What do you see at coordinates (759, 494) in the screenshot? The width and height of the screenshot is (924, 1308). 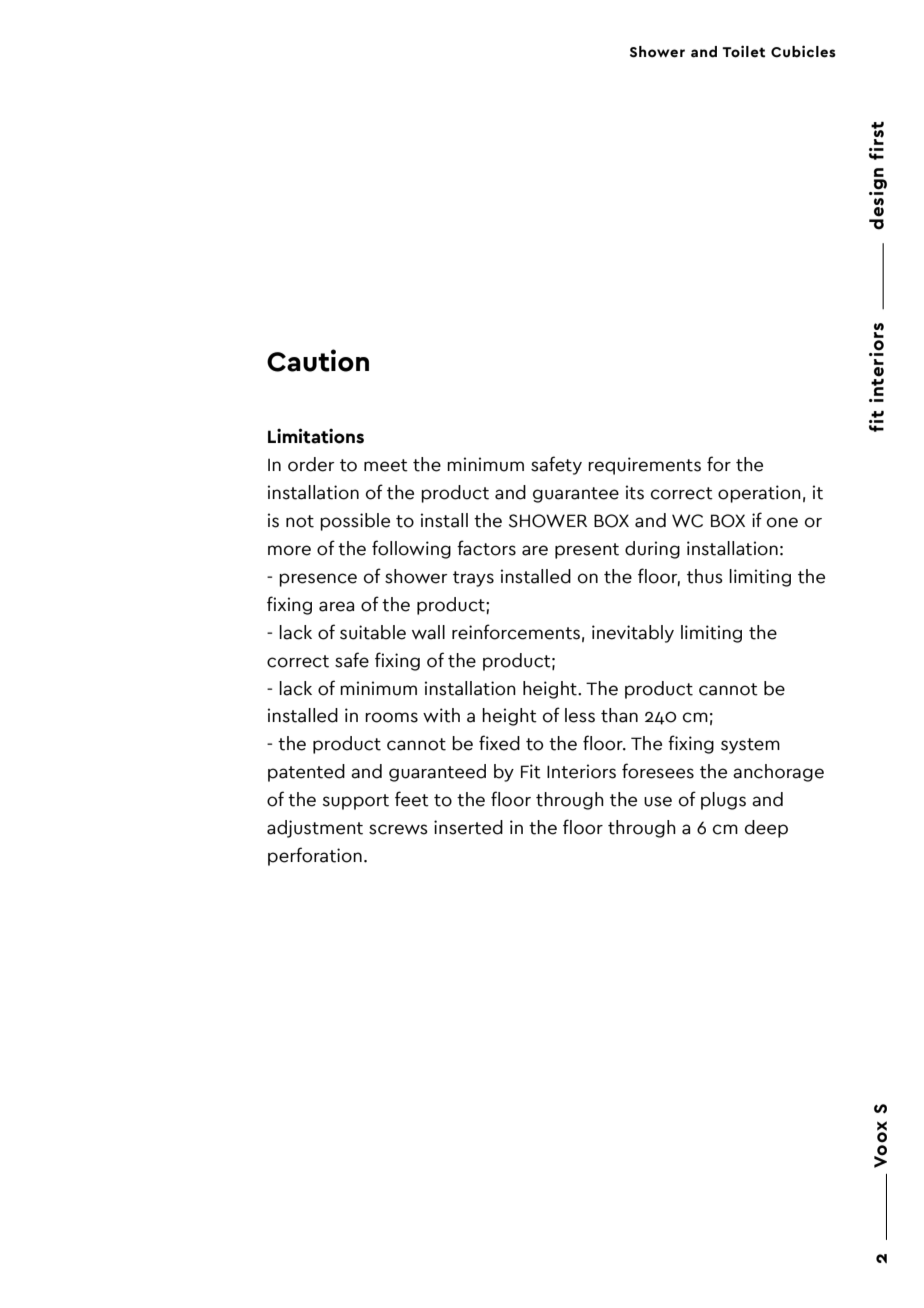 I see `operation` at bounding box center [759, 494].
